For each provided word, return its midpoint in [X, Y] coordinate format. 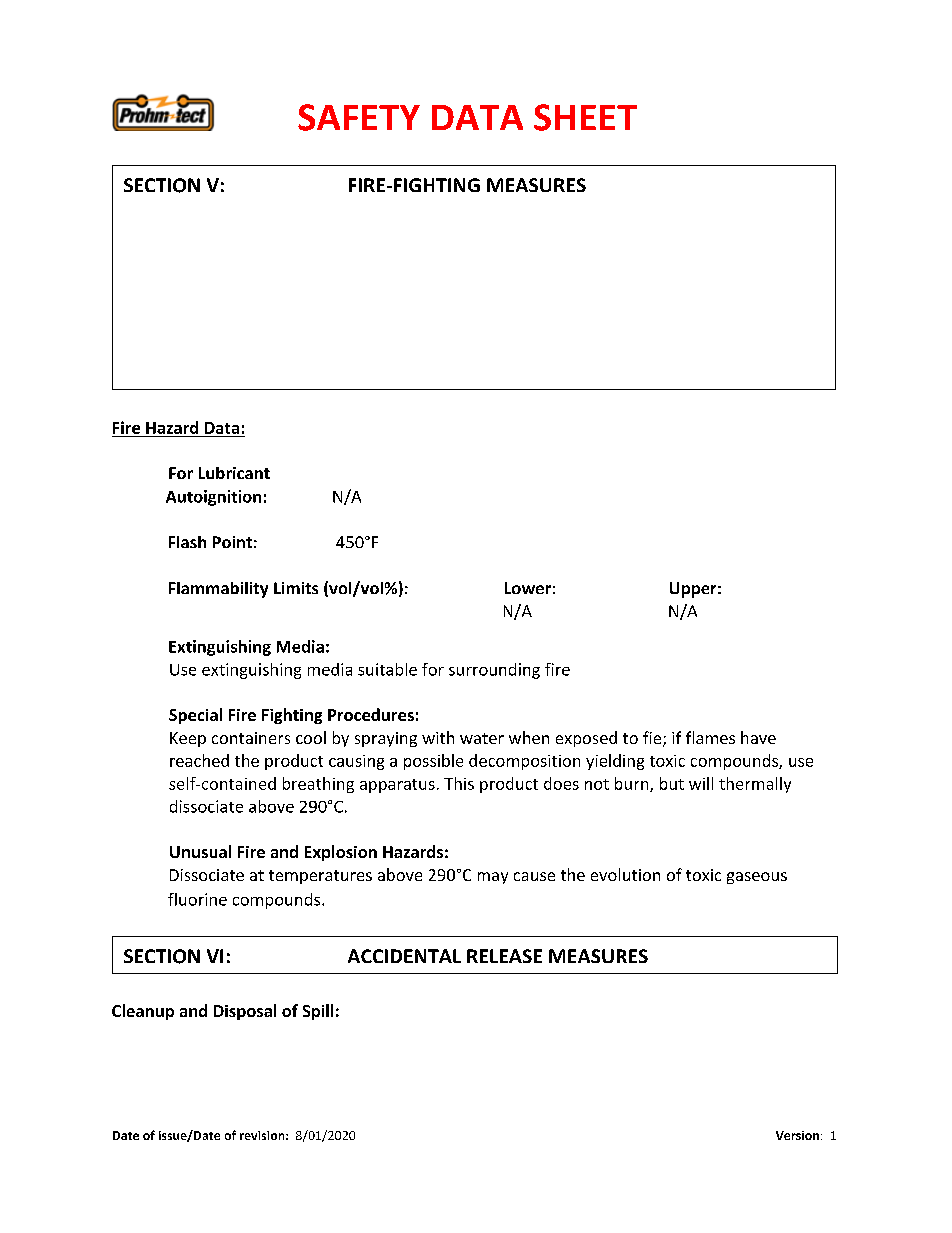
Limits [296, 588]
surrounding [494, 671]
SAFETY [359, 117]
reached [199, 760]
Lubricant [234, 473]
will [701, 783]
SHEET [585, 117]
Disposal [245, 1012]
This [459, 783]
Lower [528, 588]
